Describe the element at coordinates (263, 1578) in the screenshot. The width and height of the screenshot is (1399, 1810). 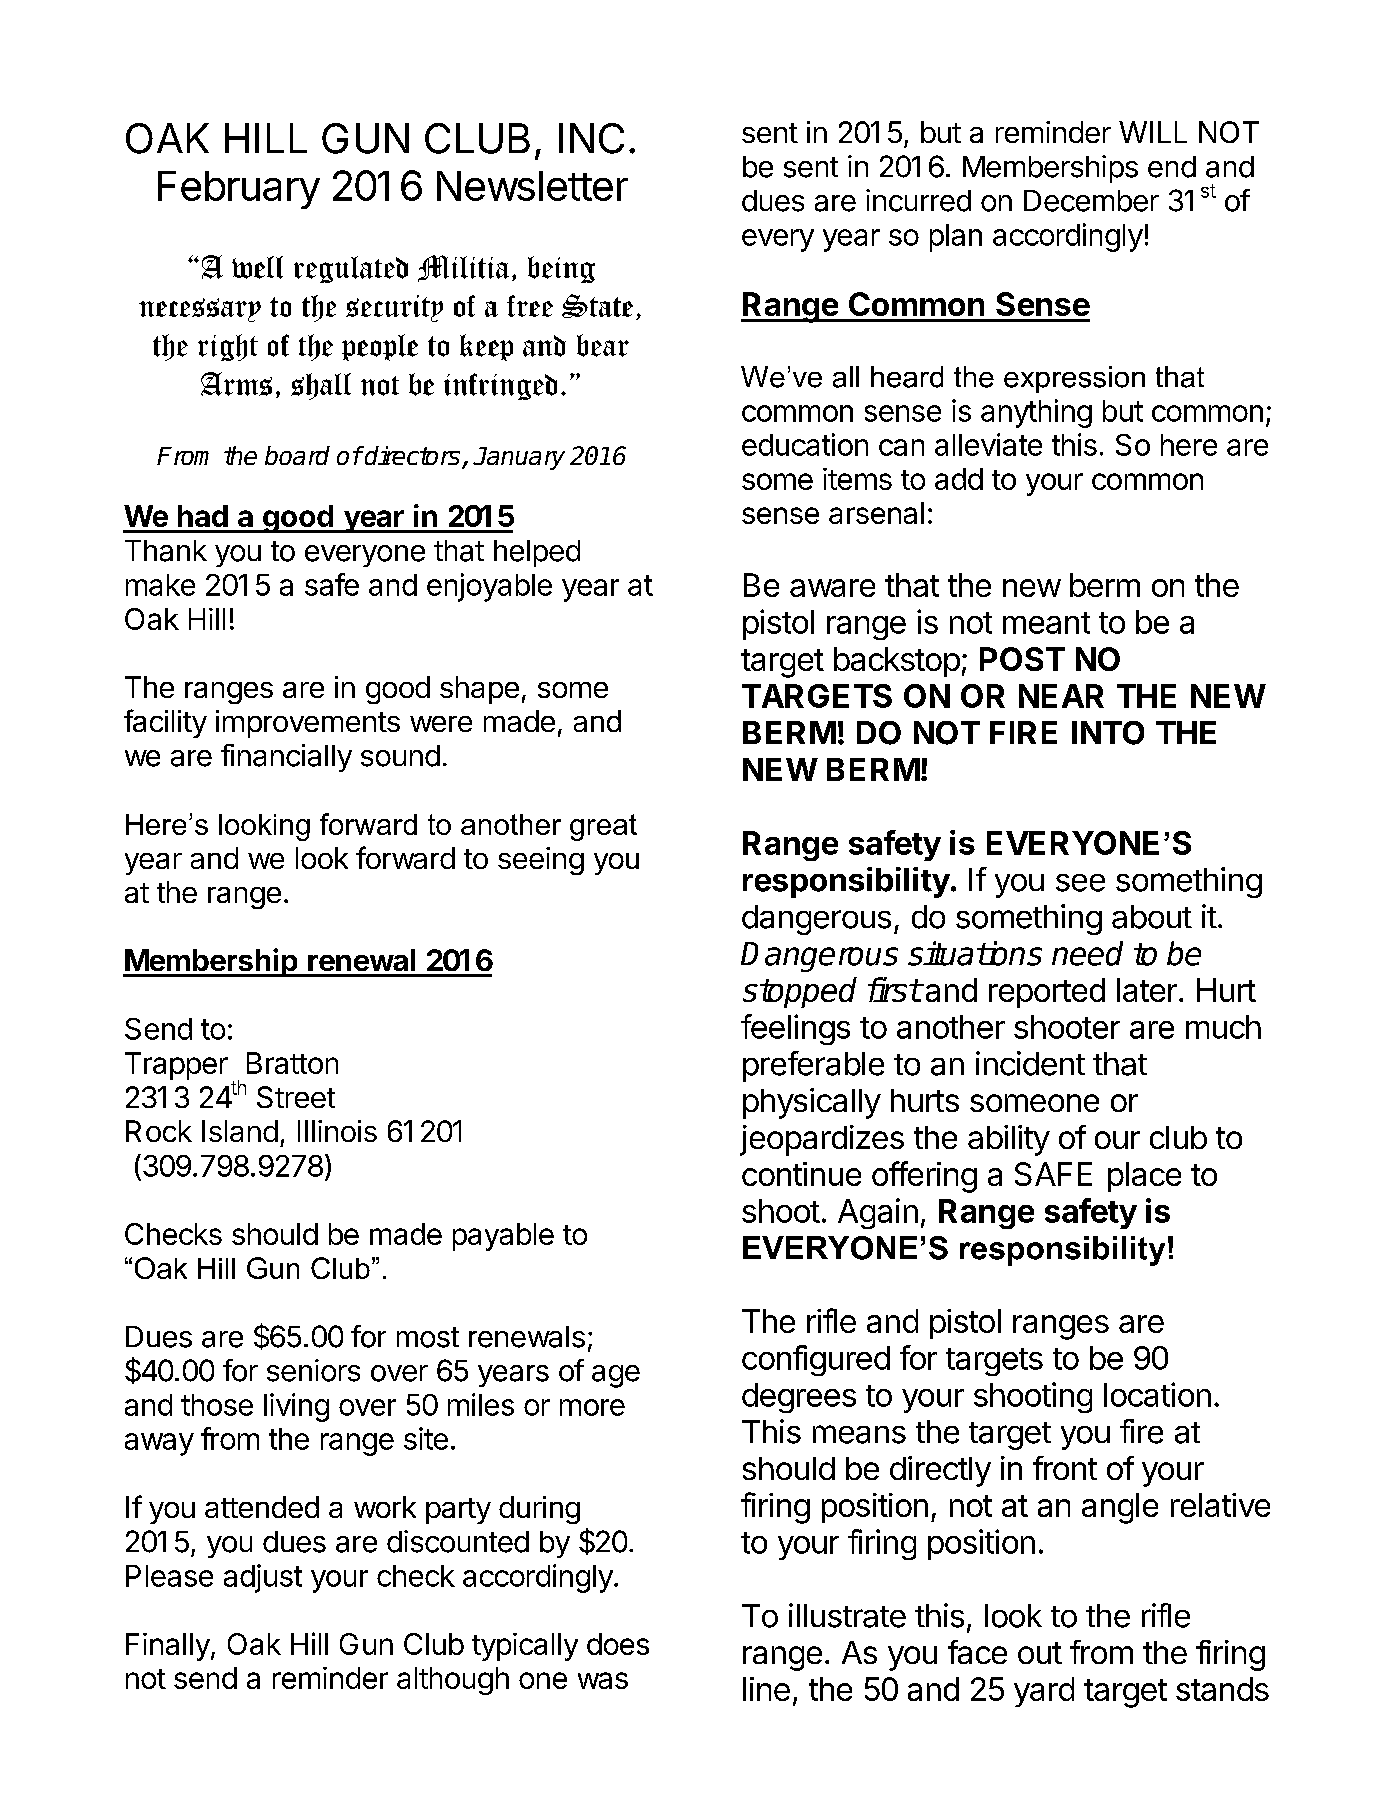
I see `adjust` at that location.
